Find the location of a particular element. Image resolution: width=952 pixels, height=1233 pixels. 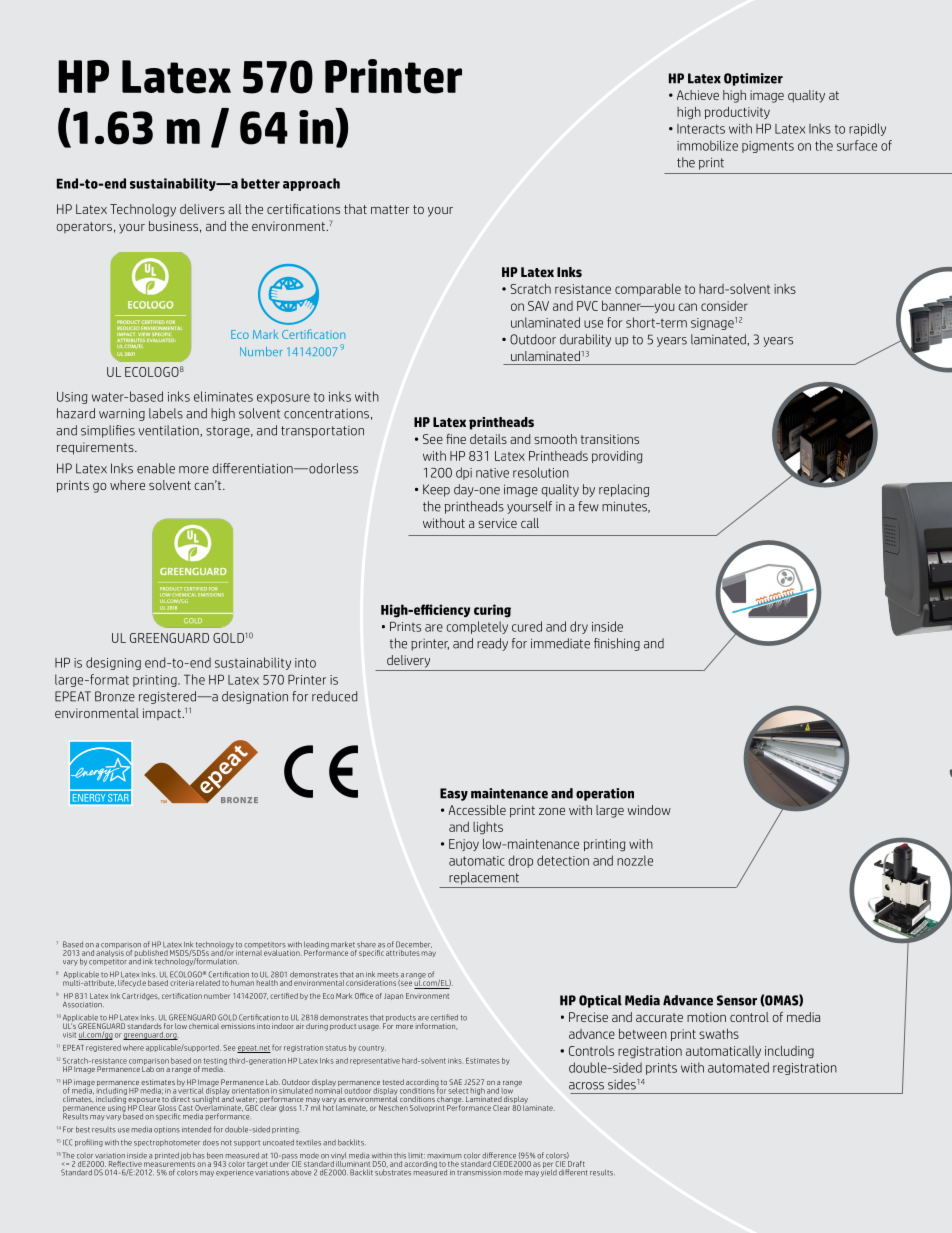

providing is located at coordinates (617, 457).
